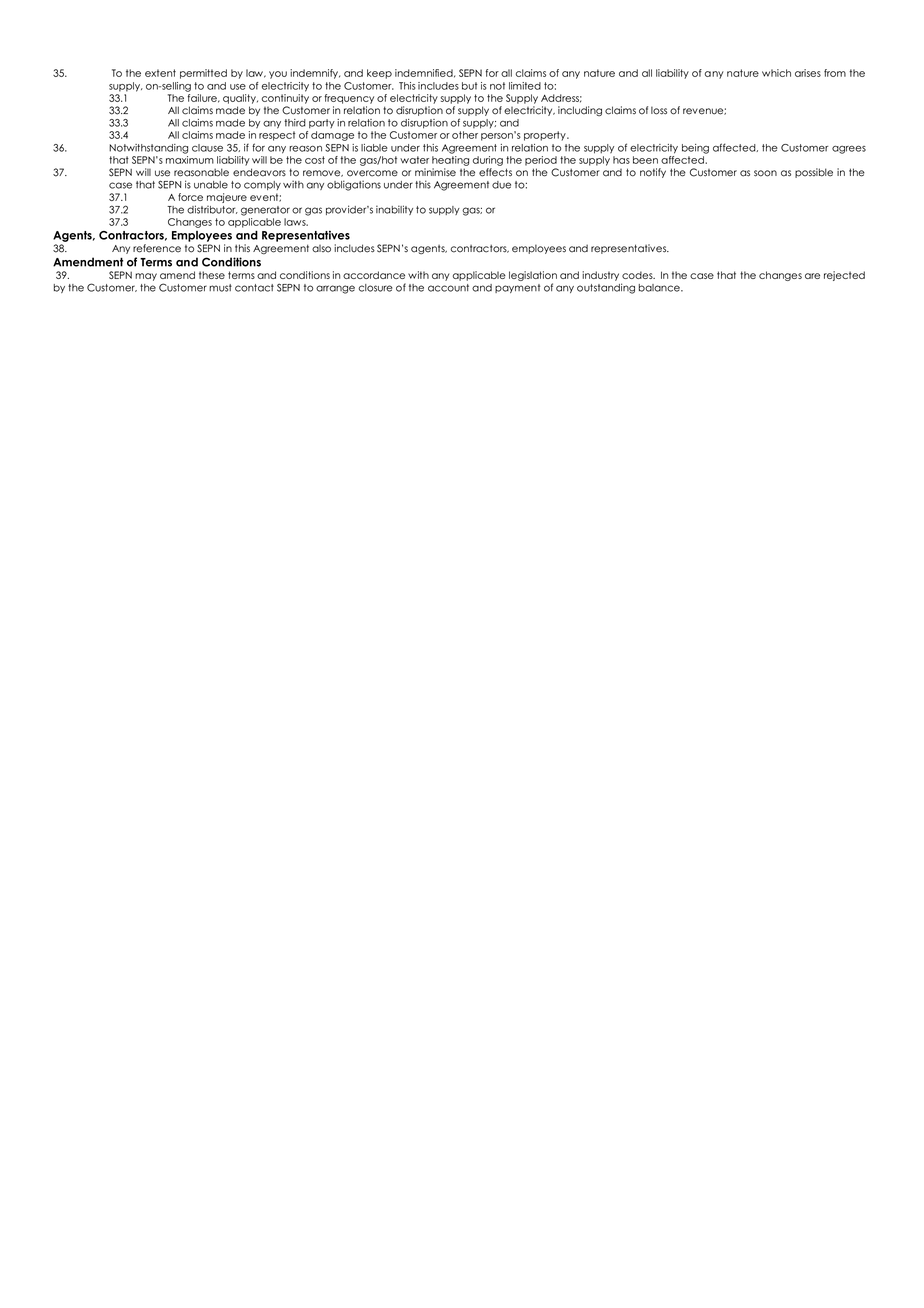 Image resolution: width=924 pixels, height=1308 pixels. Describe the element at coordinates (765, 173) in the page. I see `soon` at that location.
